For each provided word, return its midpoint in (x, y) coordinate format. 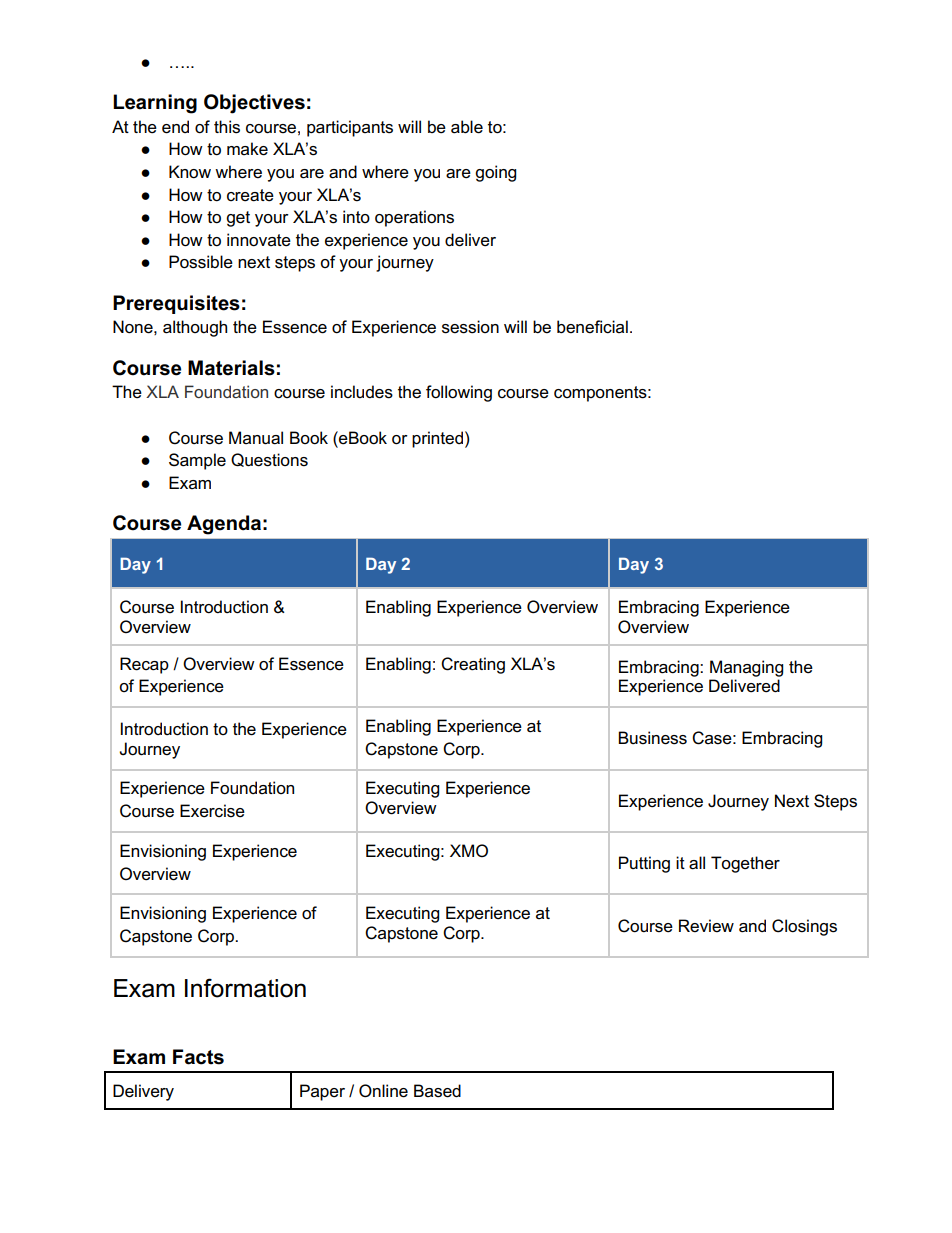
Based (437, 1091)
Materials (231, 368)
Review (706, 926)
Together (745, 864)
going (495, 173)
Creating (473, 665)
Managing (746, 668)
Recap (144, 665)
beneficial (592, 327)
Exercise (212, 811)
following (459, 393)
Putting (644, 864)
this (227, 127)
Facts (198, 1057)
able (467, 127)
